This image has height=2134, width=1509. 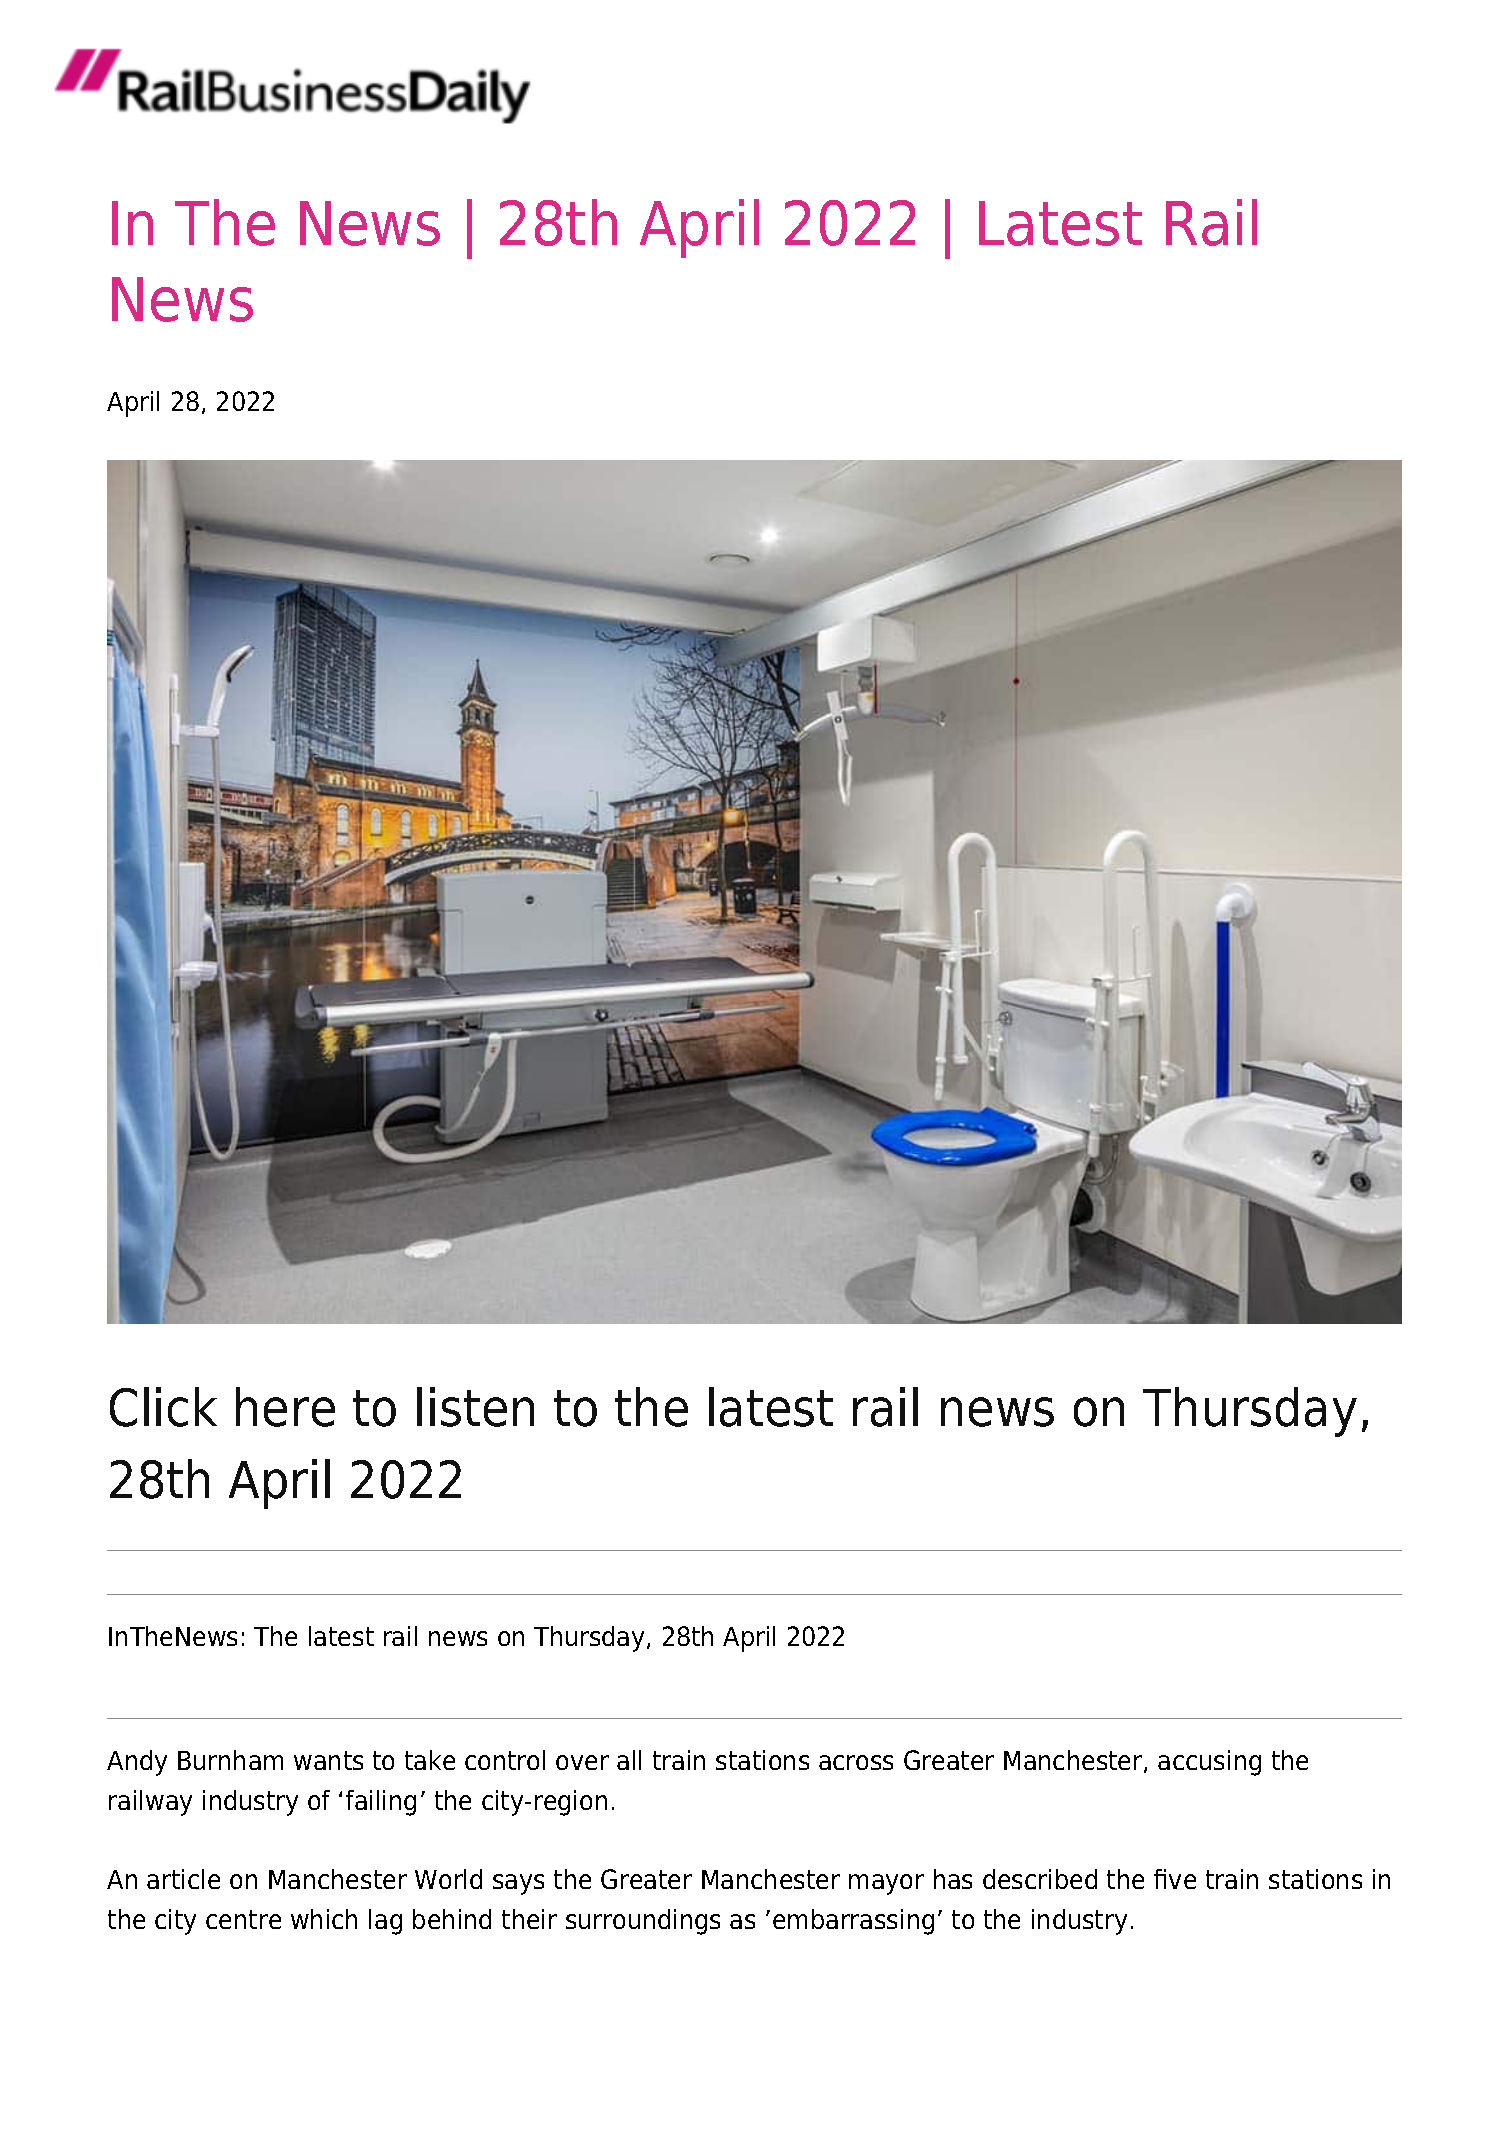 What do you see at coordinates (1040, 1879) in the image?
I see `described` at bounding box center [1040, 1879].
